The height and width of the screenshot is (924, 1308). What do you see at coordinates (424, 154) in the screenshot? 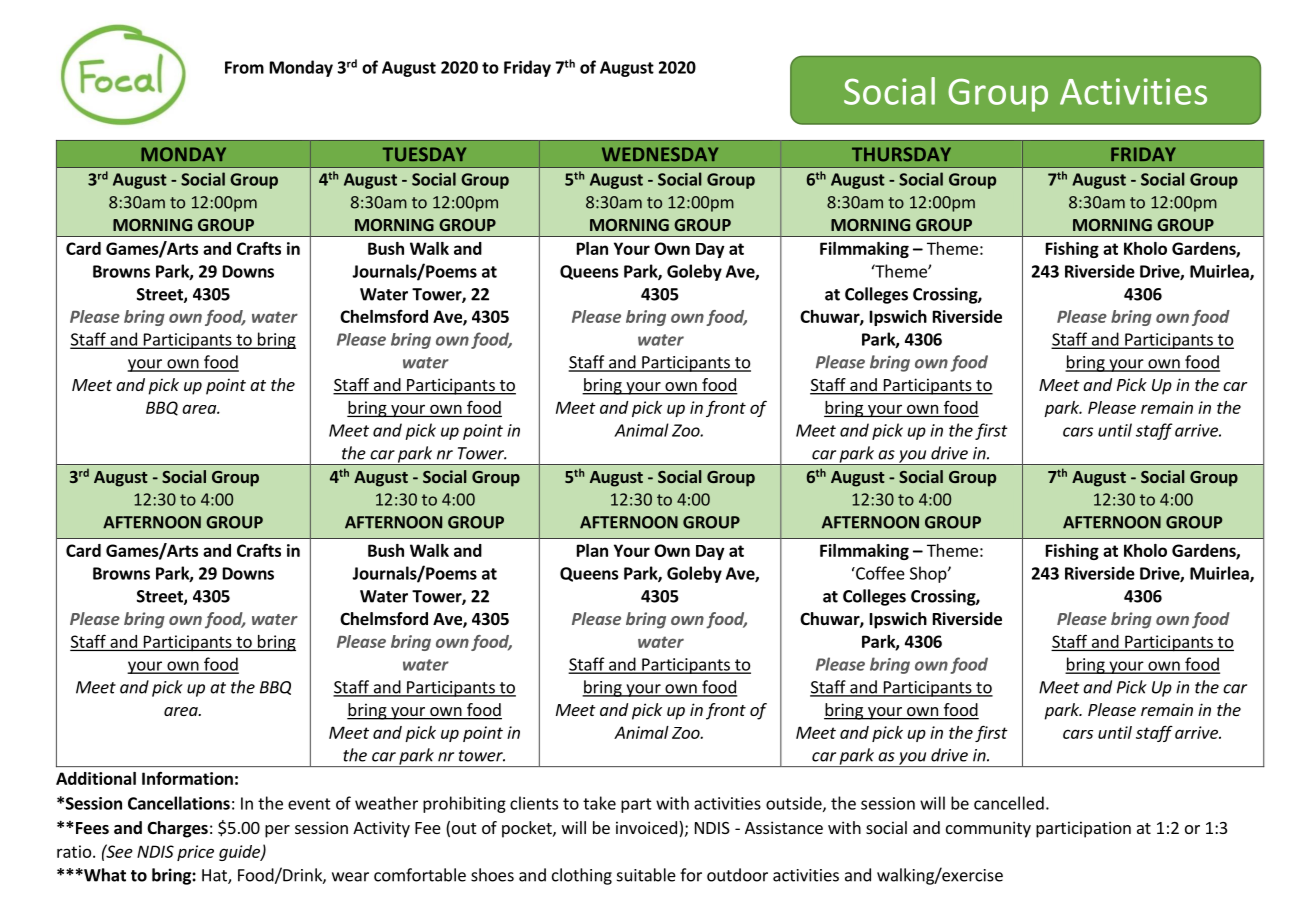
I see `TUESDAY` at bounding box center [424, 154].
